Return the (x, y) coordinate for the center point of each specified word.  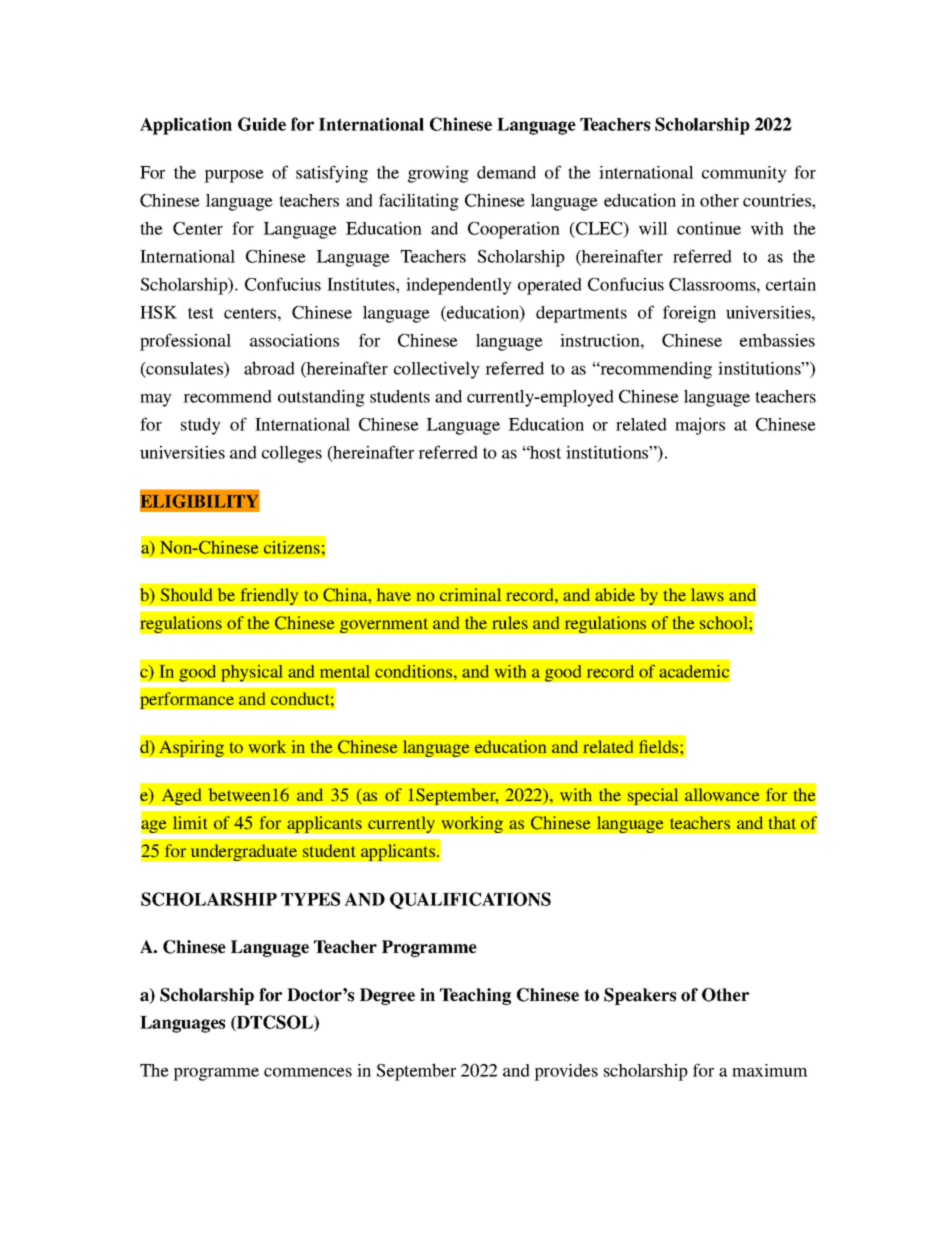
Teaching (475, 996)
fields (660, 746)
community (744, 174)
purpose (234, 176)
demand (506, 172)
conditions (415, 671)
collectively (437, 370)
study (201, 426)
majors (700, 426)
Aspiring (192, 748)
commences (308, 1072)
